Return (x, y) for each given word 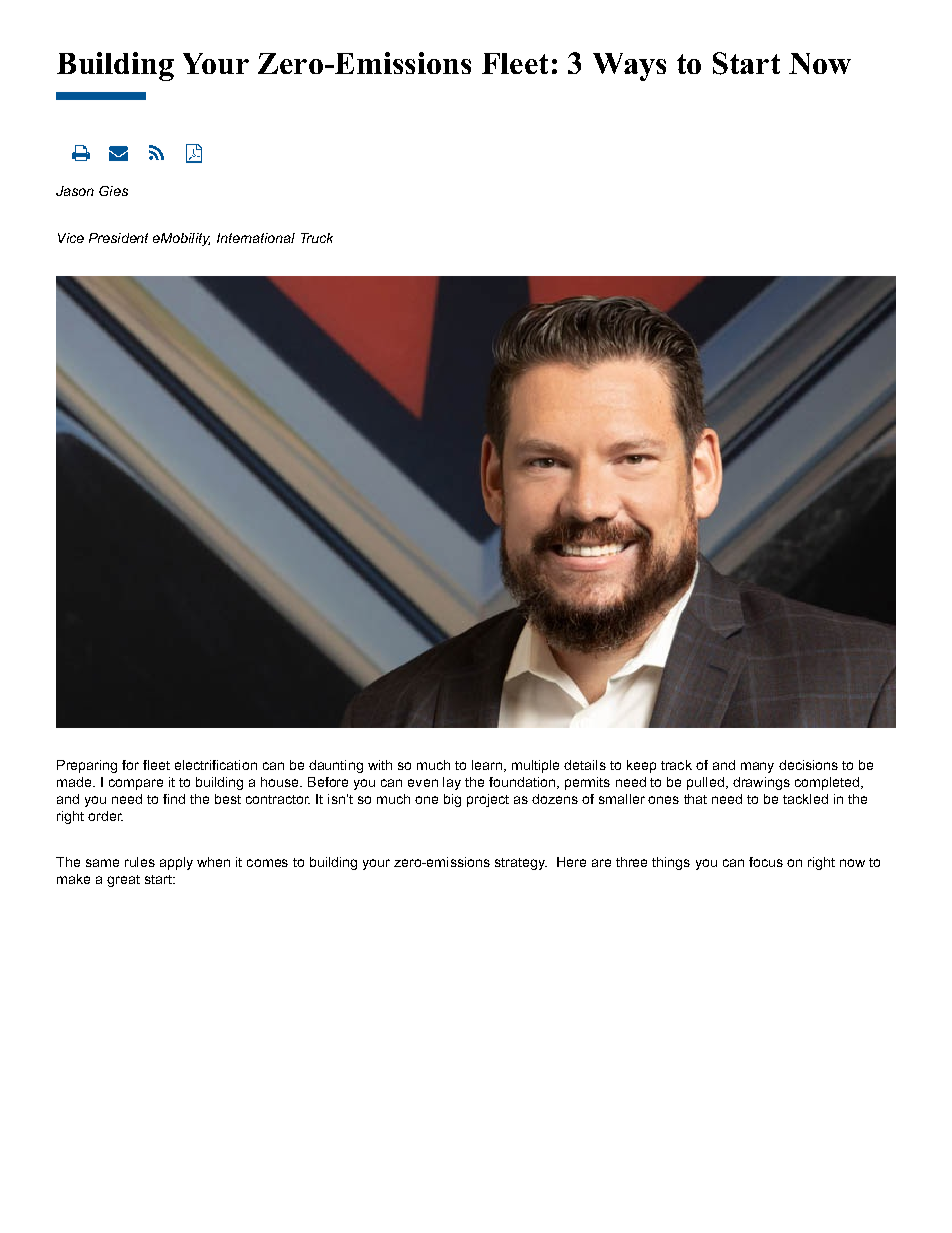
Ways (629, 67)
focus (766, 862)
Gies (113, 191)
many (757, 767)
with (380, 765)
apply (176, 863)
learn (487, 765)
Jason (75, 191)
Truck (317, 238)
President (118, 238)
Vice (71, 238)
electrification (216, 765)
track (676, 765)
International (256, 238)
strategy (521, 864)
